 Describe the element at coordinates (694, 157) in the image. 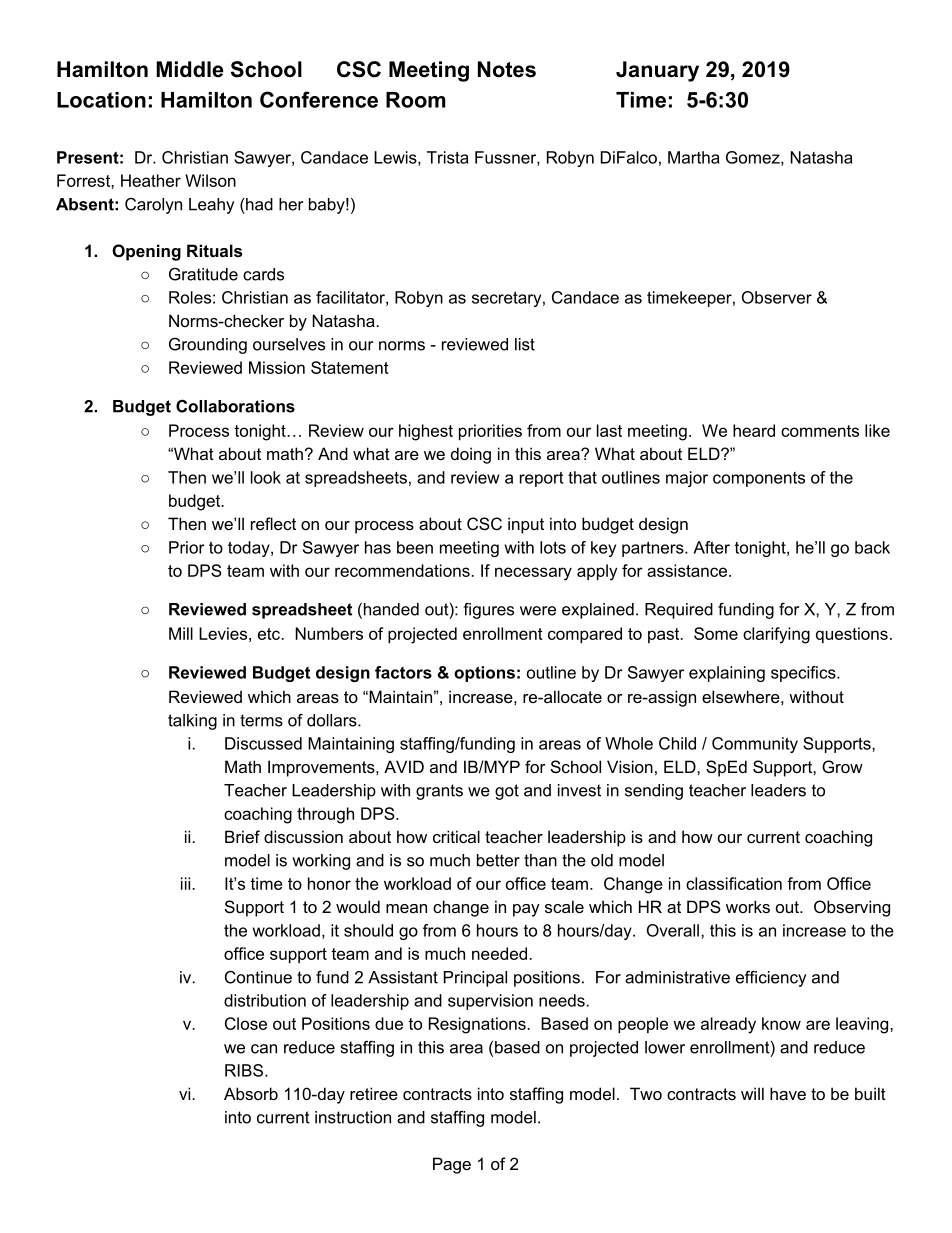

I see `Martha` at that location.
